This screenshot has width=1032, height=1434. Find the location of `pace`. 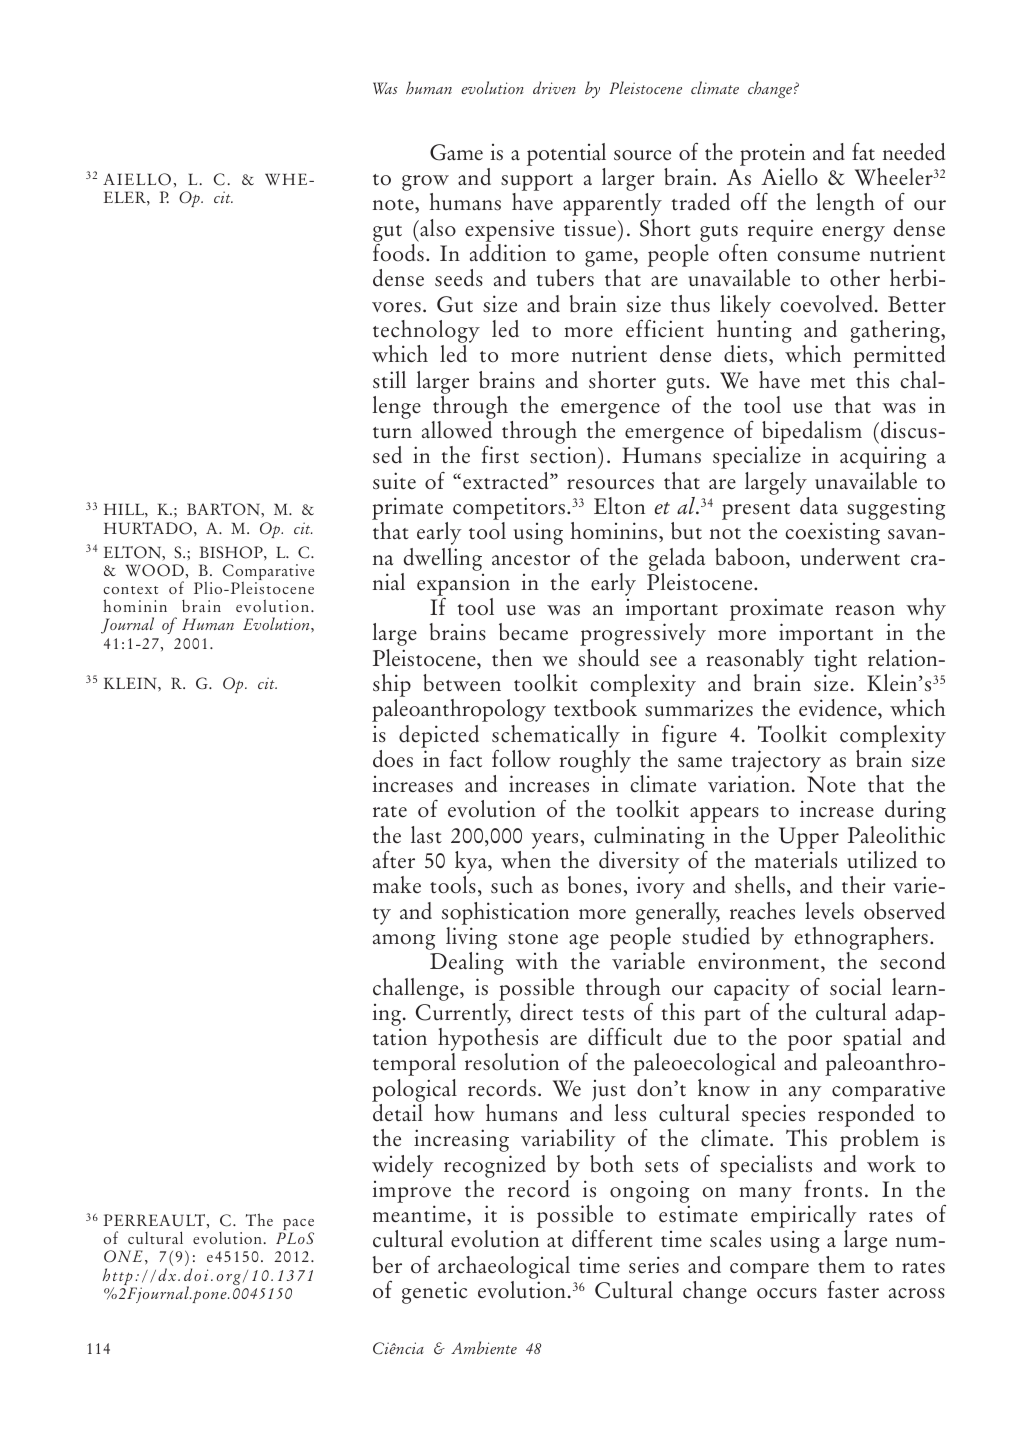

pace is located at coordinates (297, 1226).
